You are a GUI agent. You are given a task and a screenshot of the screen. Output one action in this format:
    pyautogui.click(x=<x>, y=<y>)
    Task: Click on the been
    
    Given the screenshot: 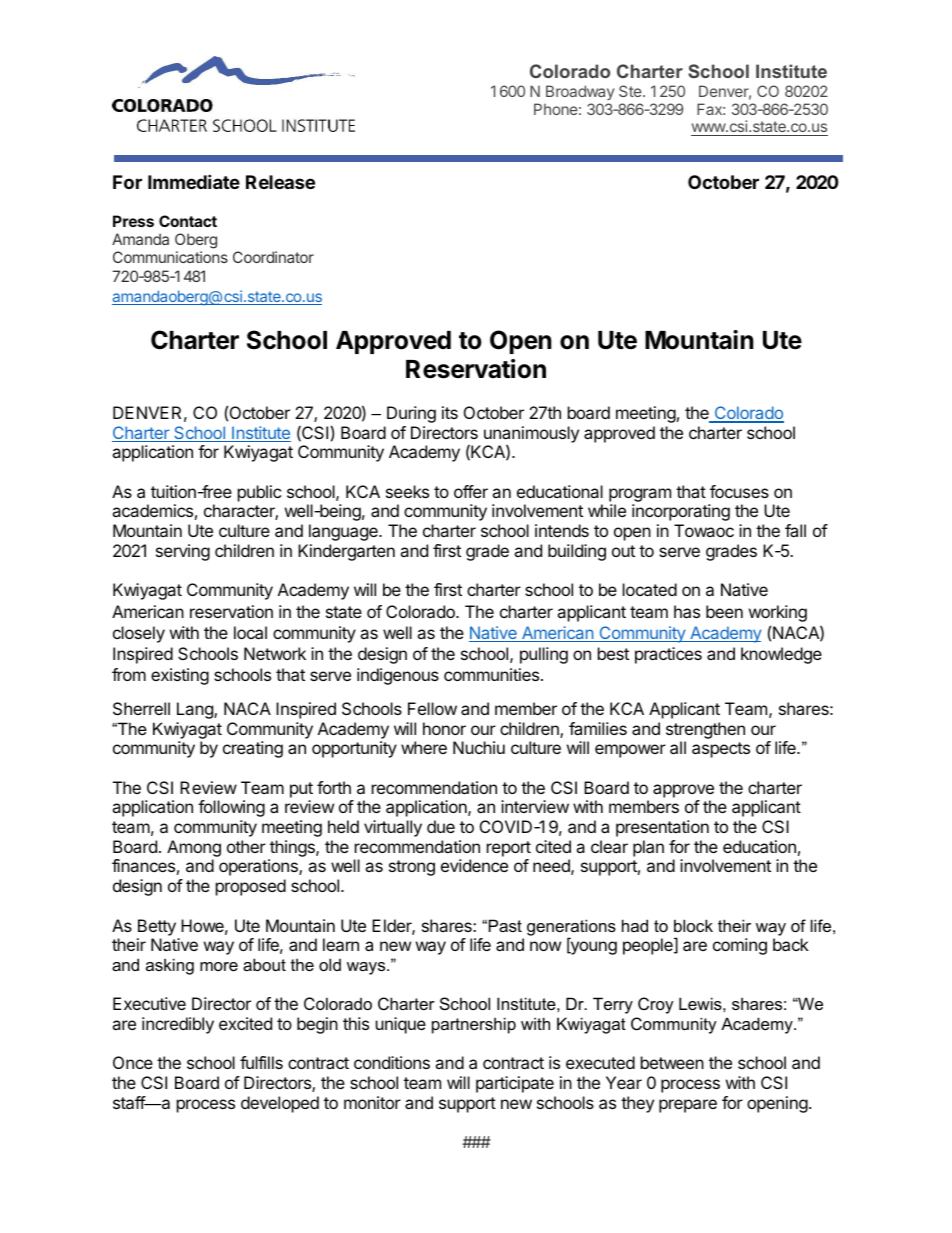 What is the action you would take?
    pyautogui.click(x=724, y=611)
